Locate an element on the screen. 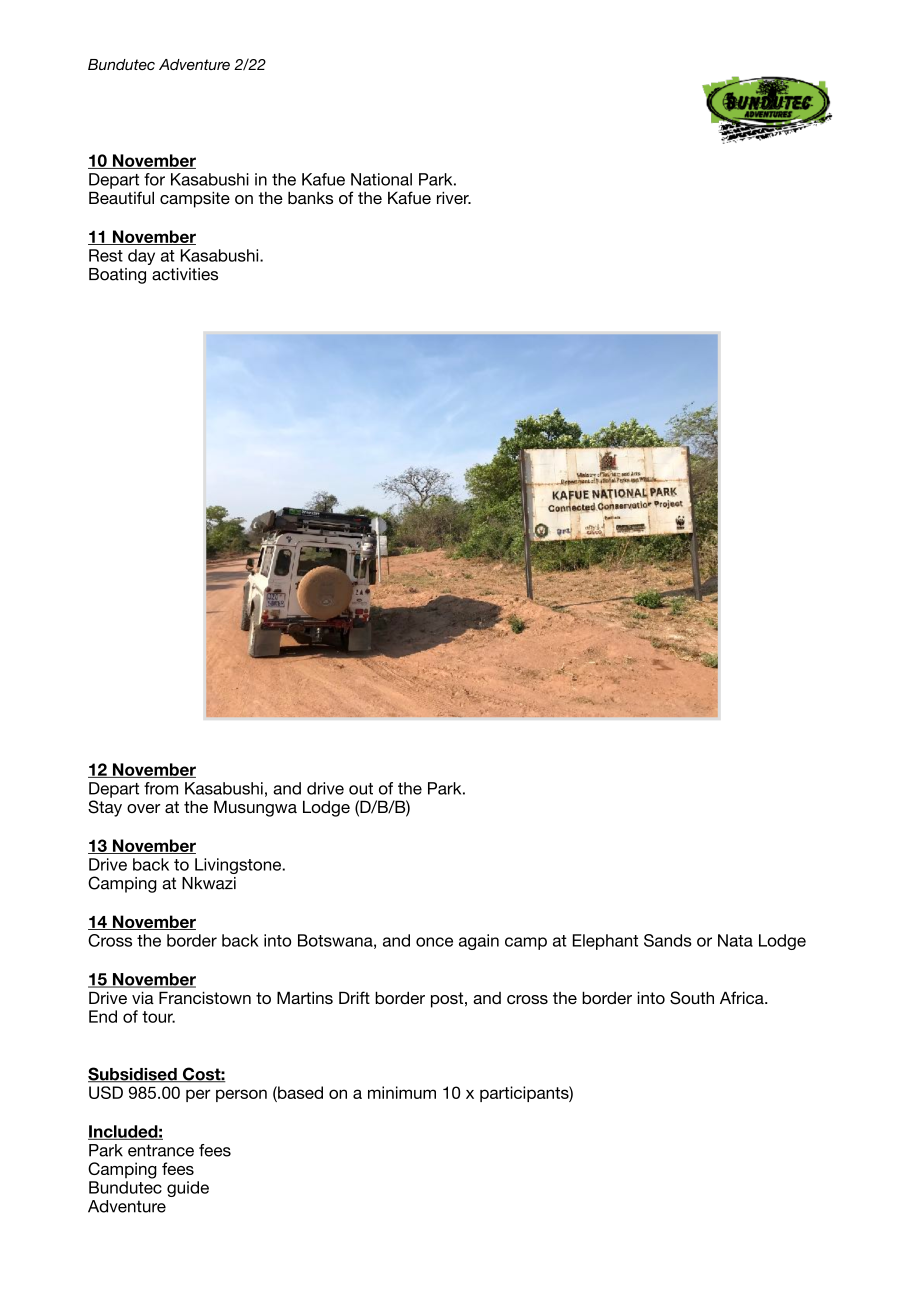  once is located at coordinates (434, 942).
